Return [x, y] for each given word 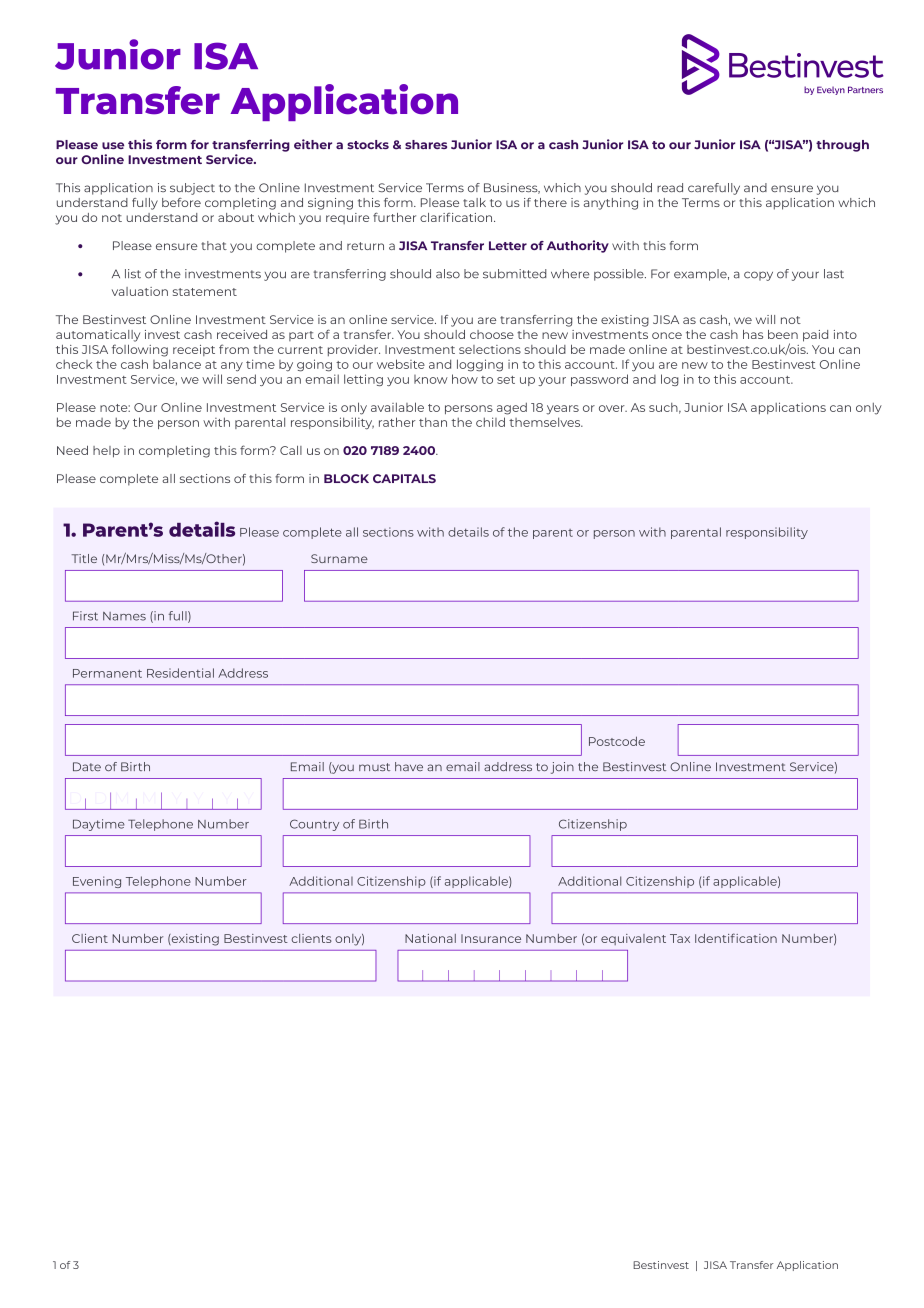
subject [192, 189]
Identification [736, 938]
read [670, 187]
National [430, 938]
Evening [97, 882]
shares [426, 144]
